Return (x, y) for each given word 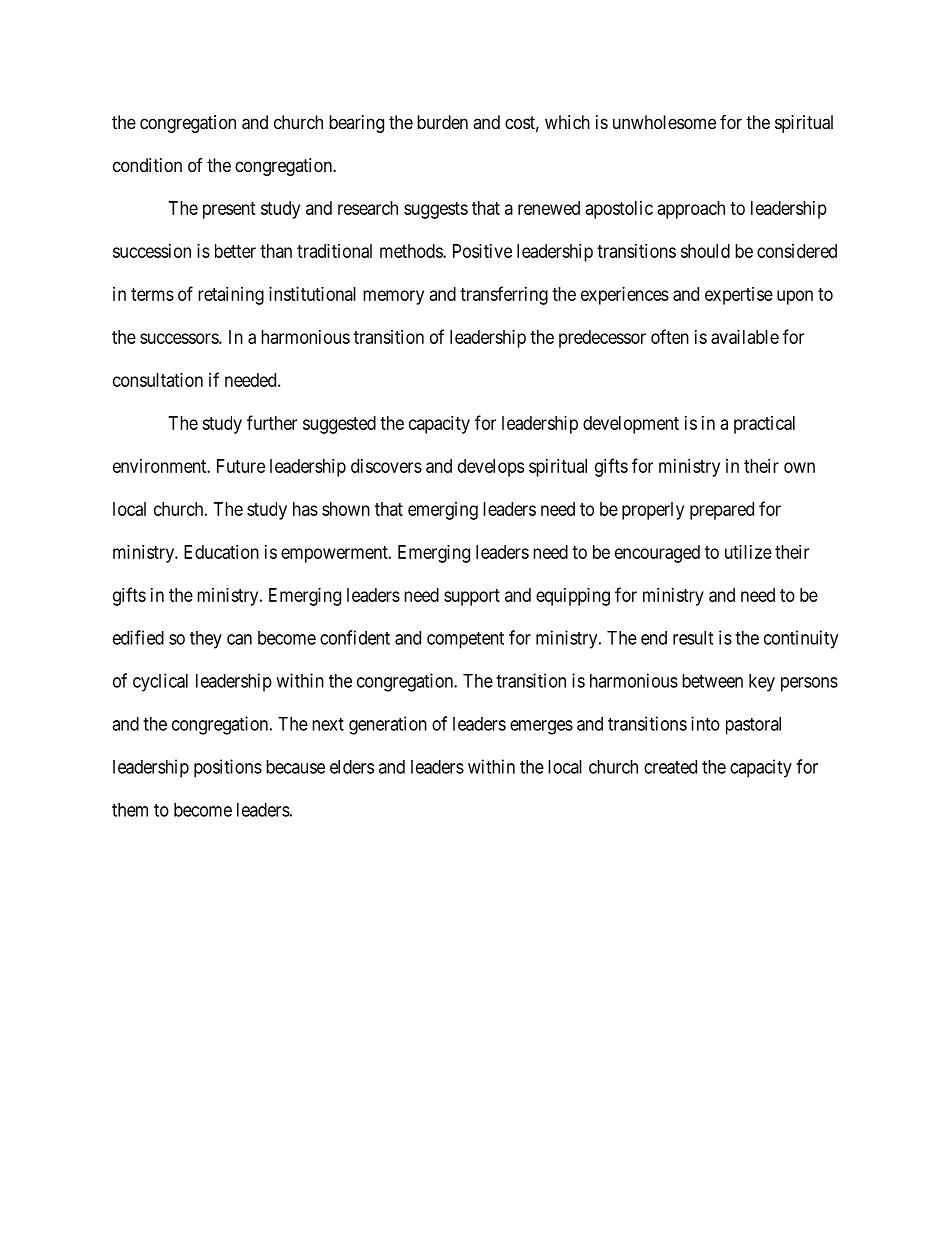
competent (465, 640)
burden (442, 122)
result (693, 638)
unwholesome (664, 122)
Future (241, 466)
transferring (504, 295)
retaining (231, 296)
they (206, 640)
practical (764, 425)
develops (491, 468)
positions (228, 768)
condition (147, 165)
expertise (739, 296)
